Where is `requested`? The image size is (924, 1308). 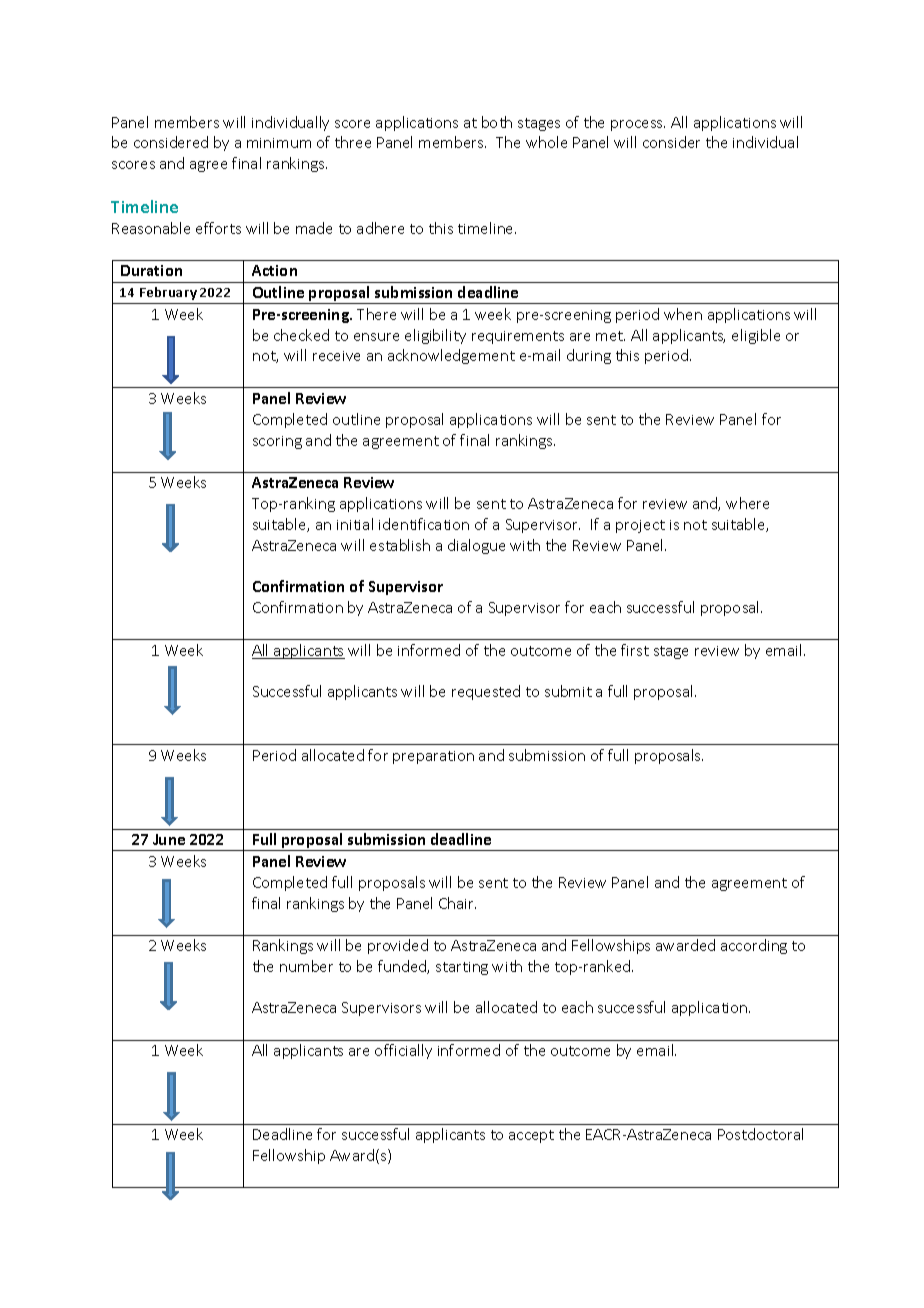
requested is located at coordinates (486, 692).
